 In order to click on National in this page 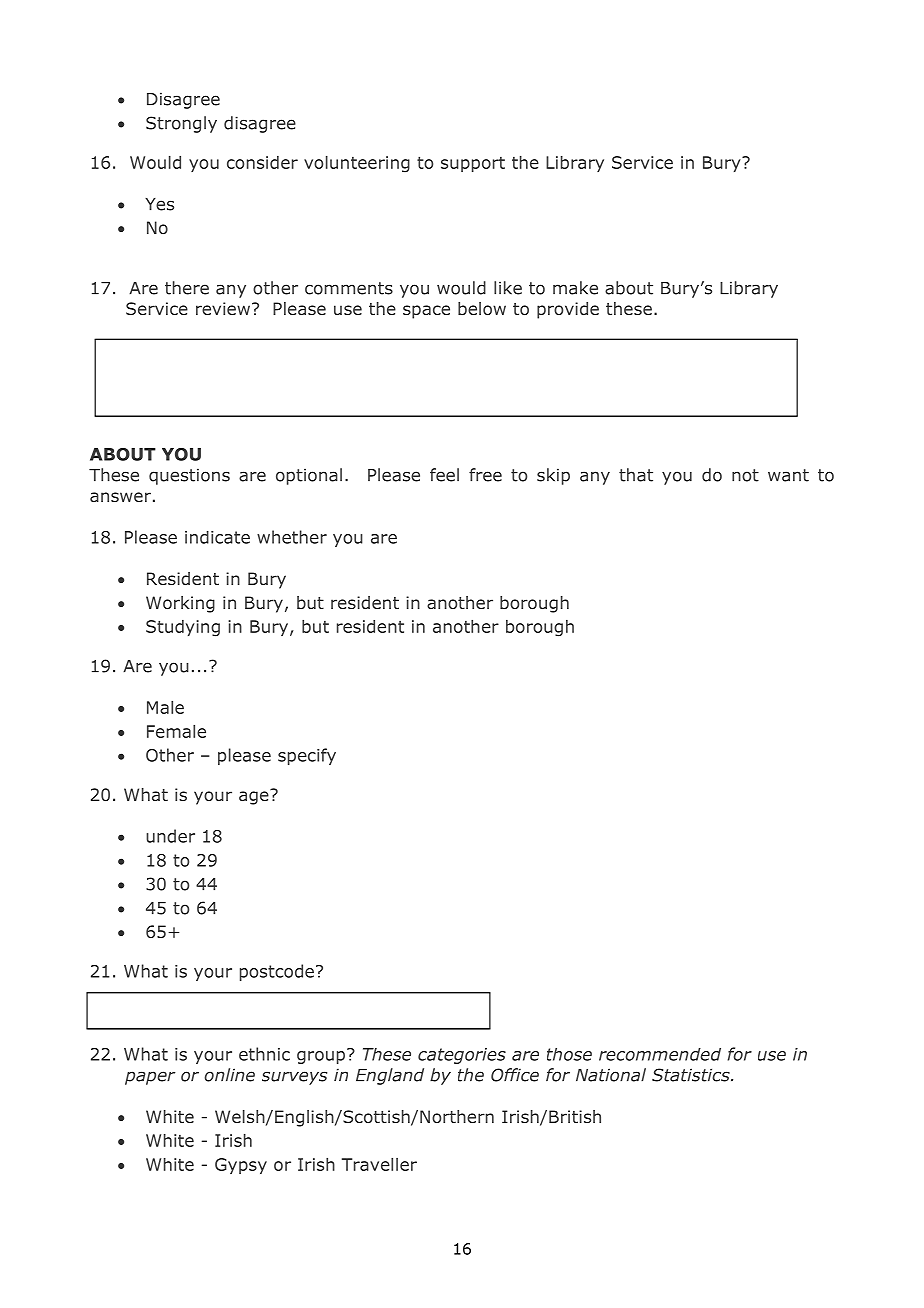, I will do `click(611, 1075)`.
